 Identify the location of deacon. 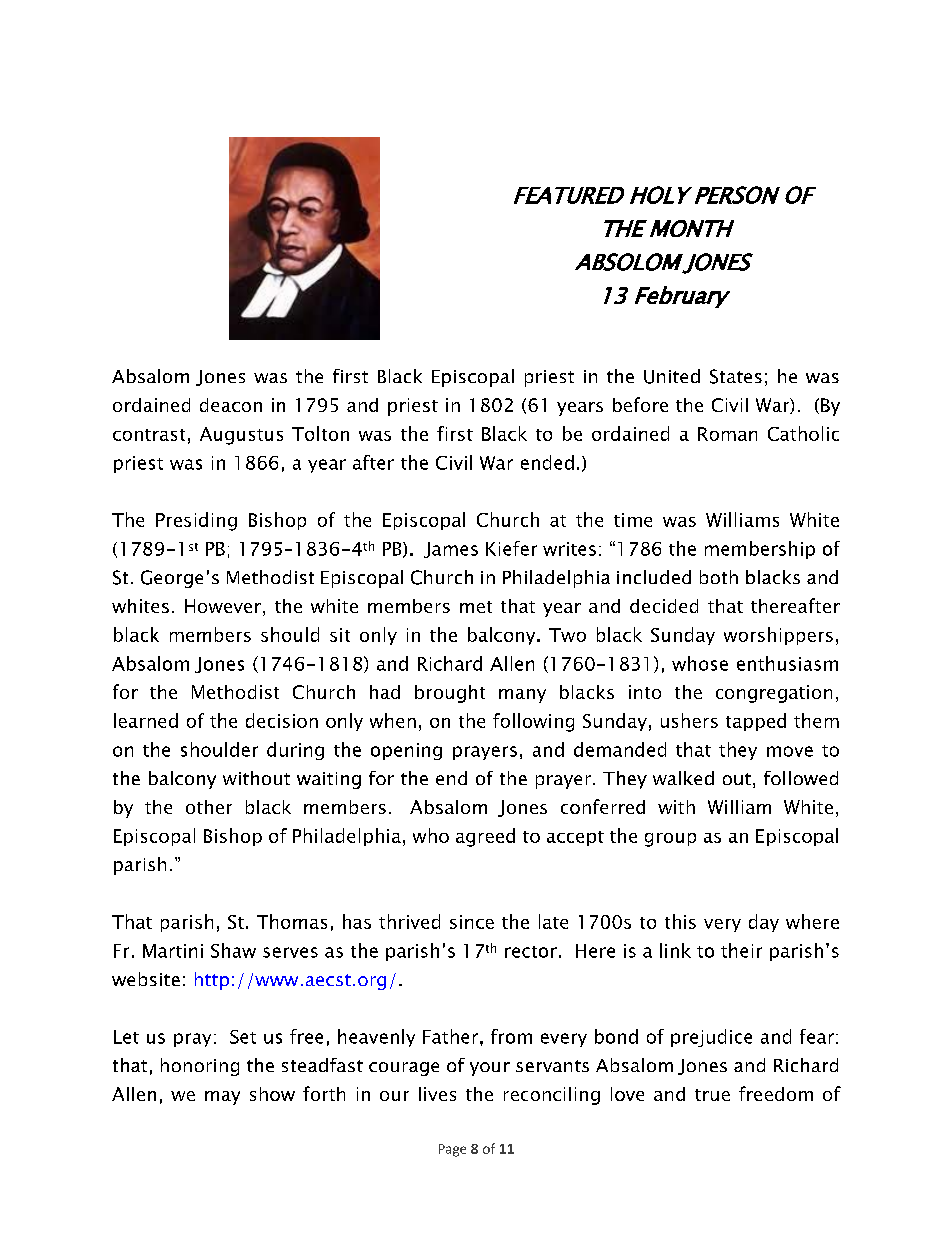
(231, 405).
